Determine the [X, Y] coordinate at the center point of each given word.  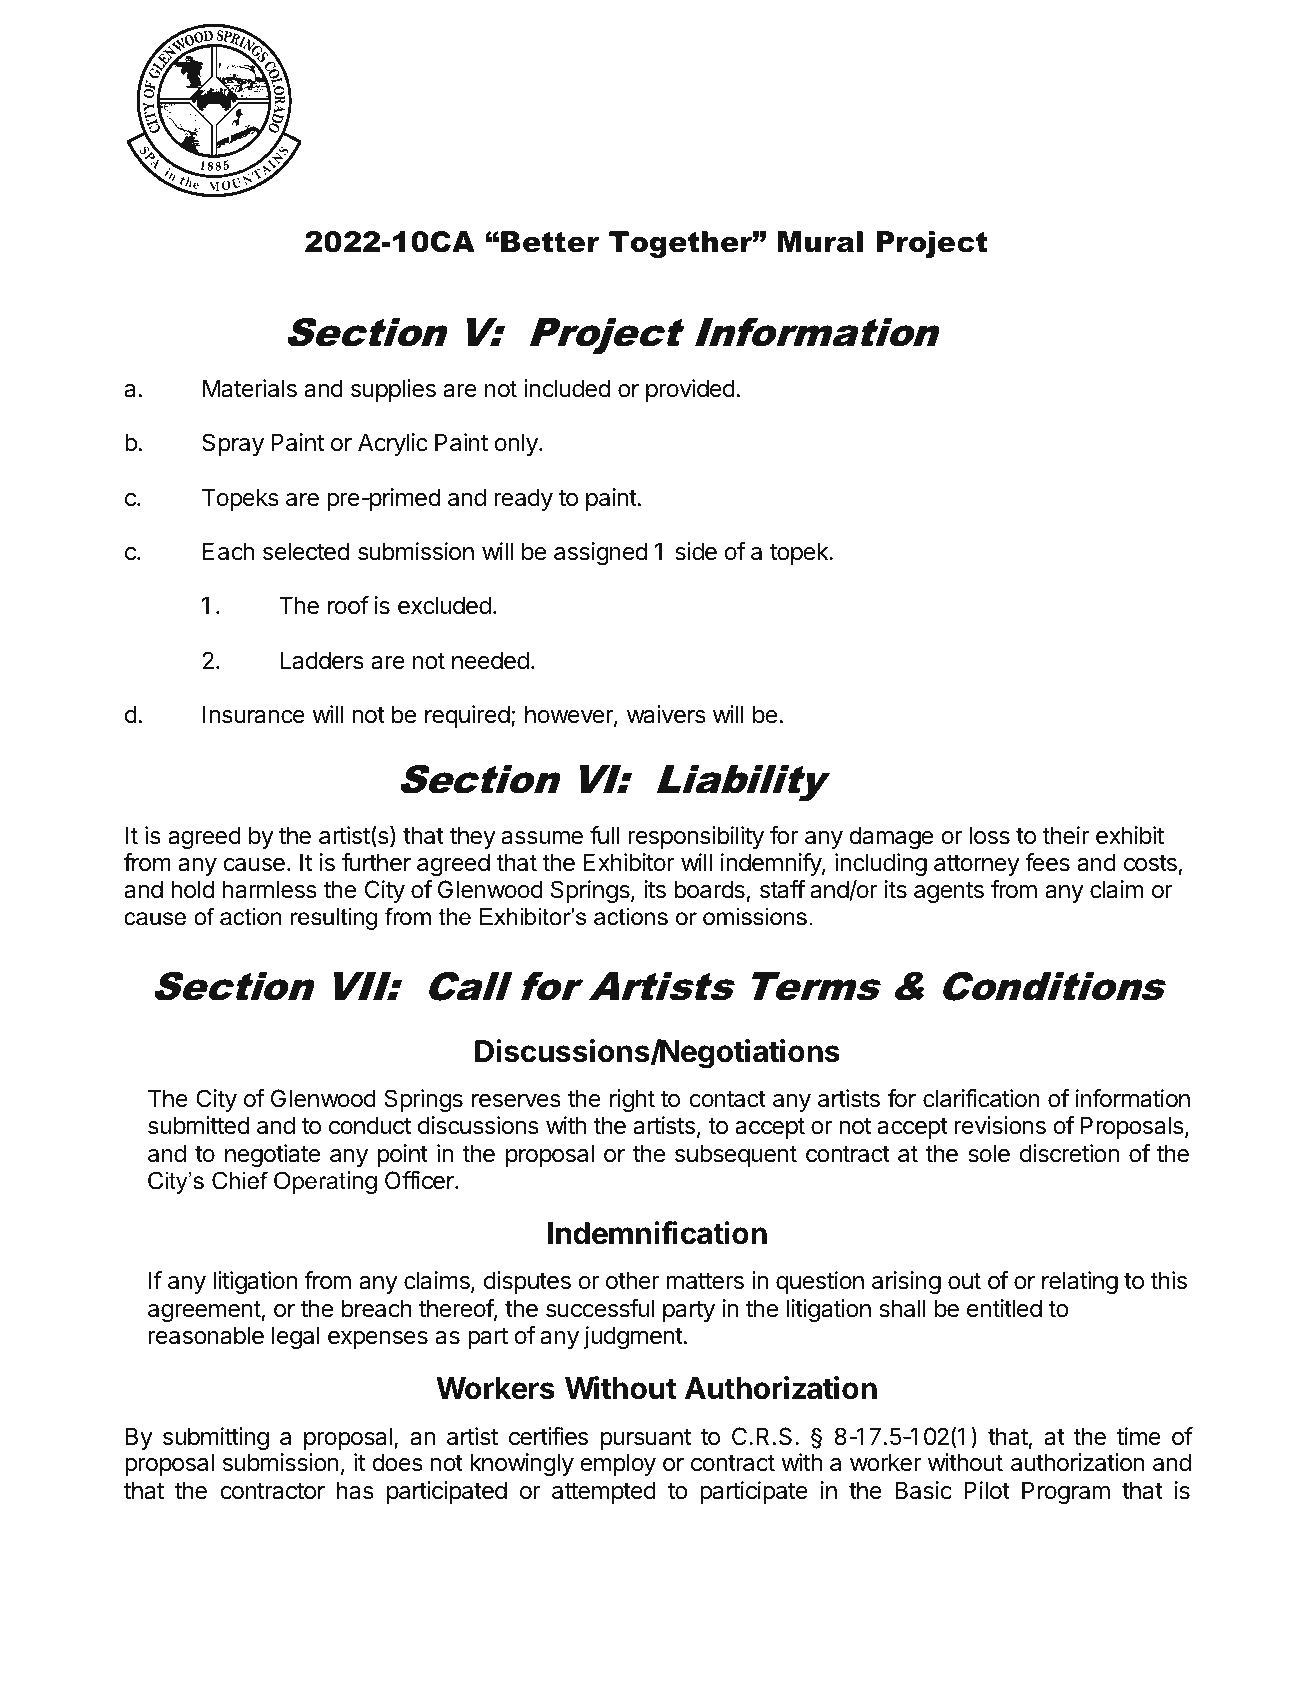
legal [295, 1337]
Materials [250, 388]
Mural [820, 242]
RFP [374, 1661]
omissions [755, 917]
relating [1080, 1282]
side [696, 551]
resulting [334, 919]
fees [1047, 862]
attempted [604, 1492]
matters [705, 1281]
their [1065, 835]
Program [1066, 1492]
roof [348, 605]
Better [550, 242]
